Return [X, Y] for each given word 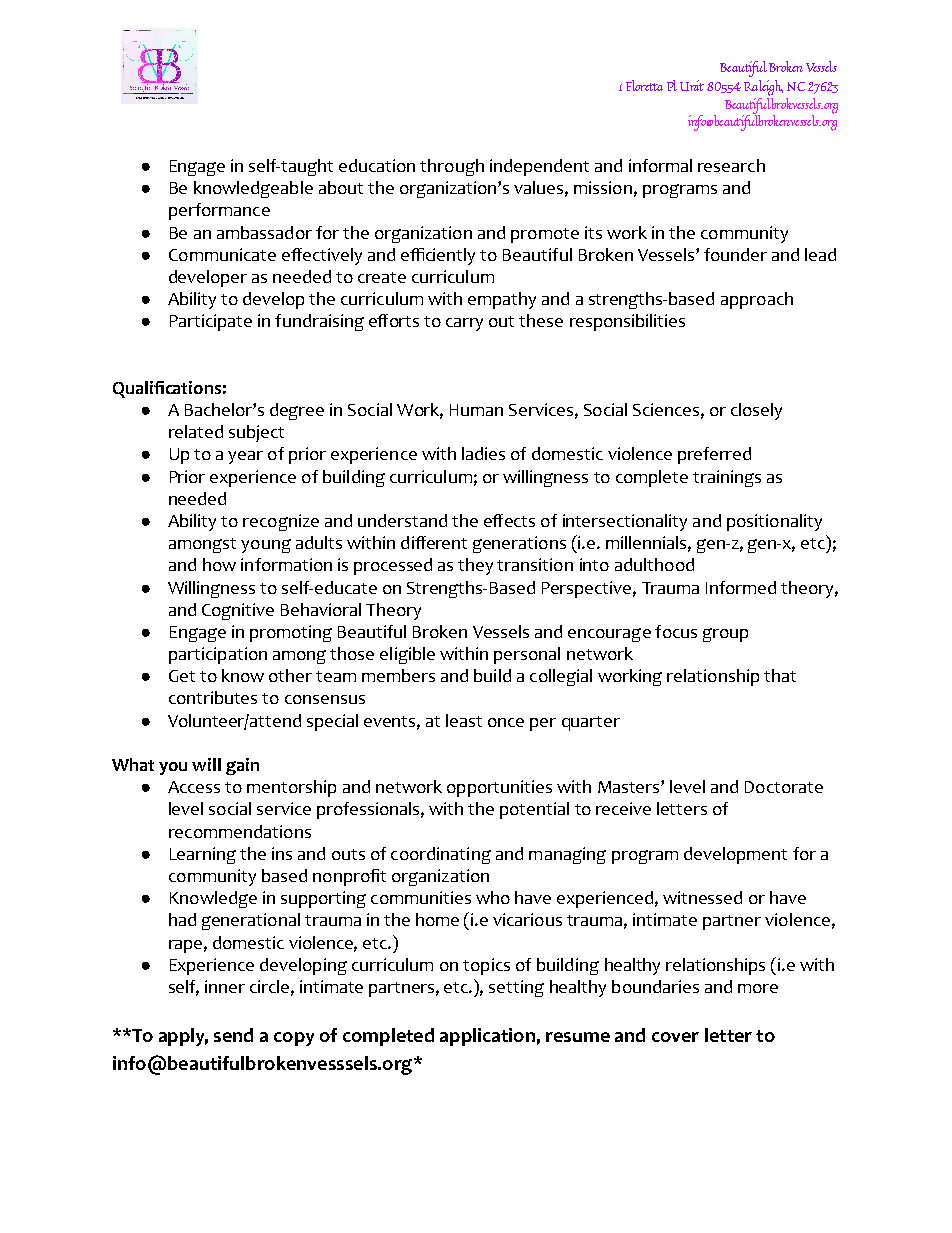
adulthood [654, 564]
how [219, 564]
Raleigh [763, 88]
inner [225, 986]
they [475, 566]
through [452, 167]
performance [219, 211]
